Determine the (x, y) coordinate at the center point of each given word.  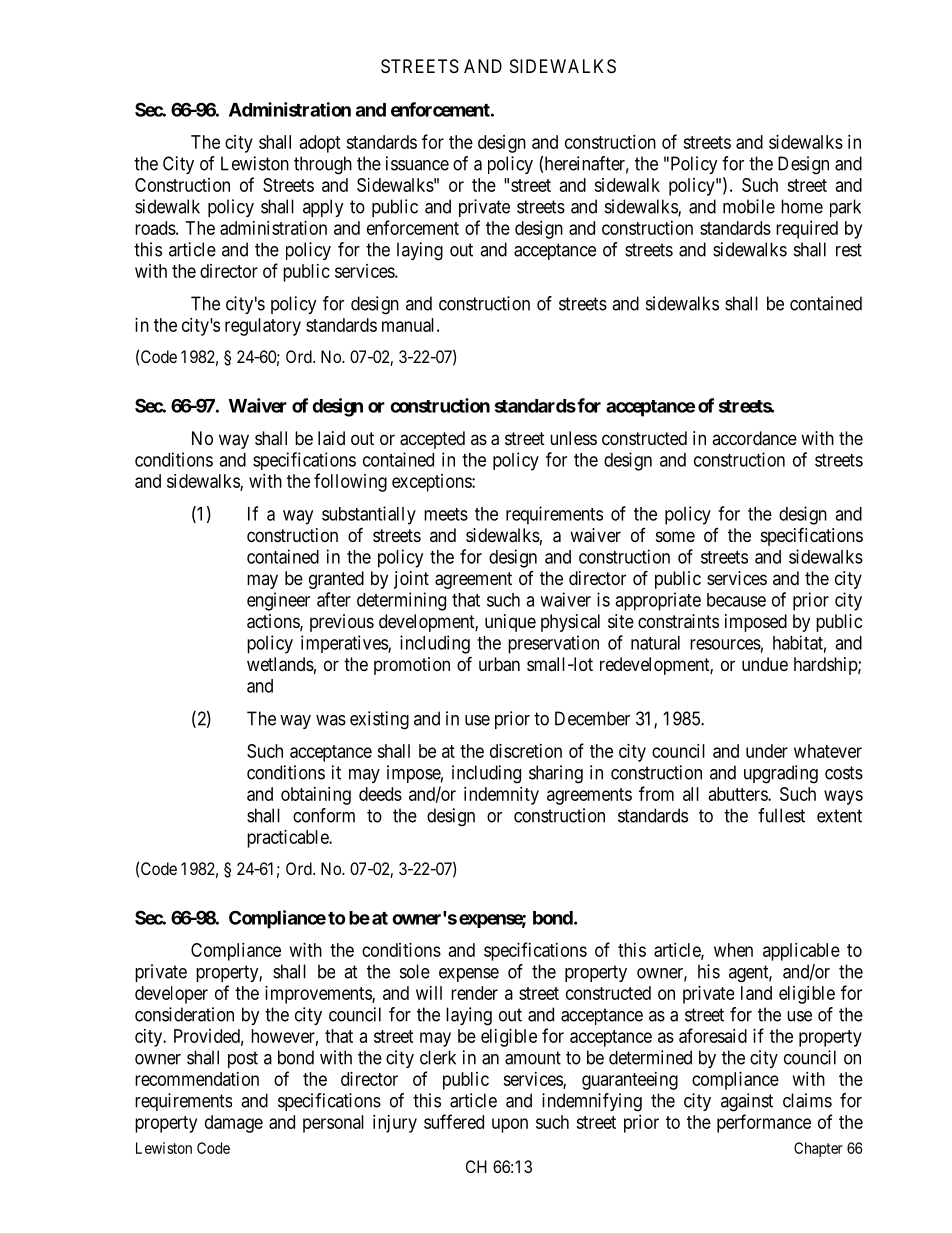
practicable (288, 839)
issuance (417, 163)
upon (510, 1125)
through (323, 165)
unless (573, 438)
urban (499, 664)
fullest (781, 815)
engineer (278, 601)
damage (234, 1124)
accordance (754, 438)
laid (331, 438)
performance (764, 1123)
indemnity (501, 796)
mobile (749, 206)
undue (765, 664)
